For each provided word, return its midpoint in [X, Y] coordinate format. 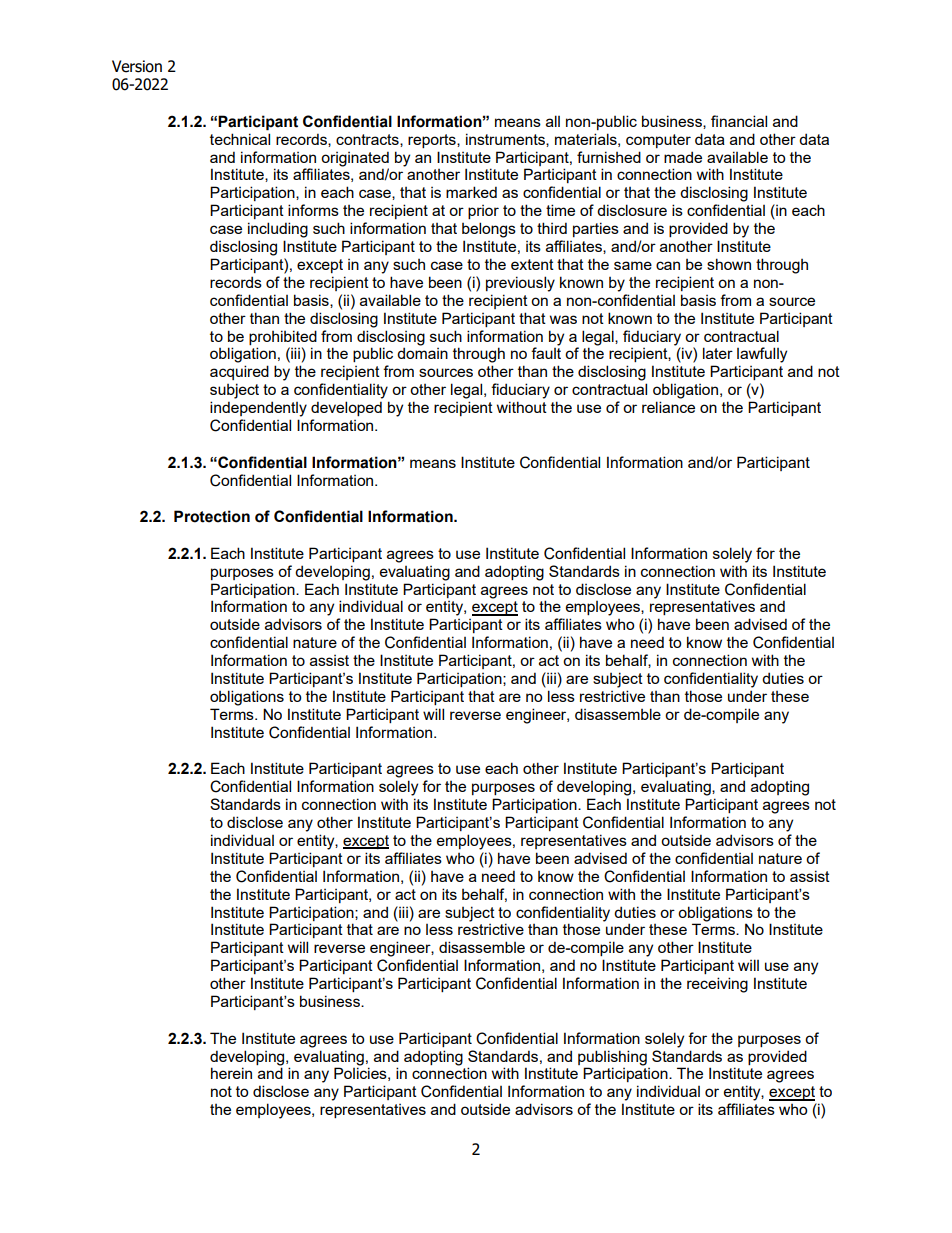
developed [346, 408]
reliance [668, 407]
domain [422, 353]
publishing [612, 1058]
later [718, 353]
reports [433, 141]
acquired [239, 372]
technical [240, 139]
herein [231, 1073]
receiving [717, 985]
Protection [212, 516]
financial [739, 121]
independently [258, 409]
